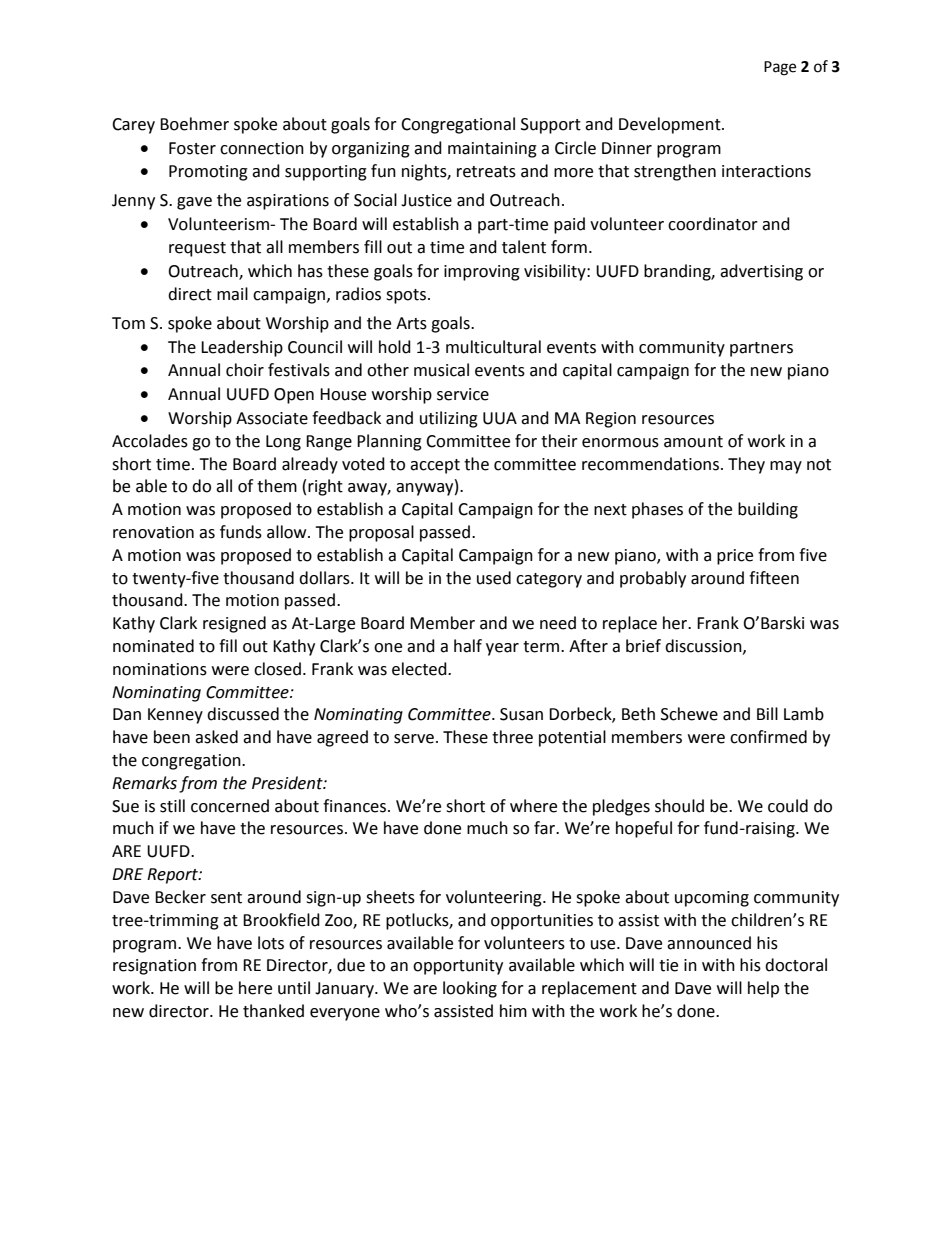 The width and height of the document is (952, 1233). What do you see at coordinates (512, 737) in the document?
I see `three` at bounding box center [512, 737].
